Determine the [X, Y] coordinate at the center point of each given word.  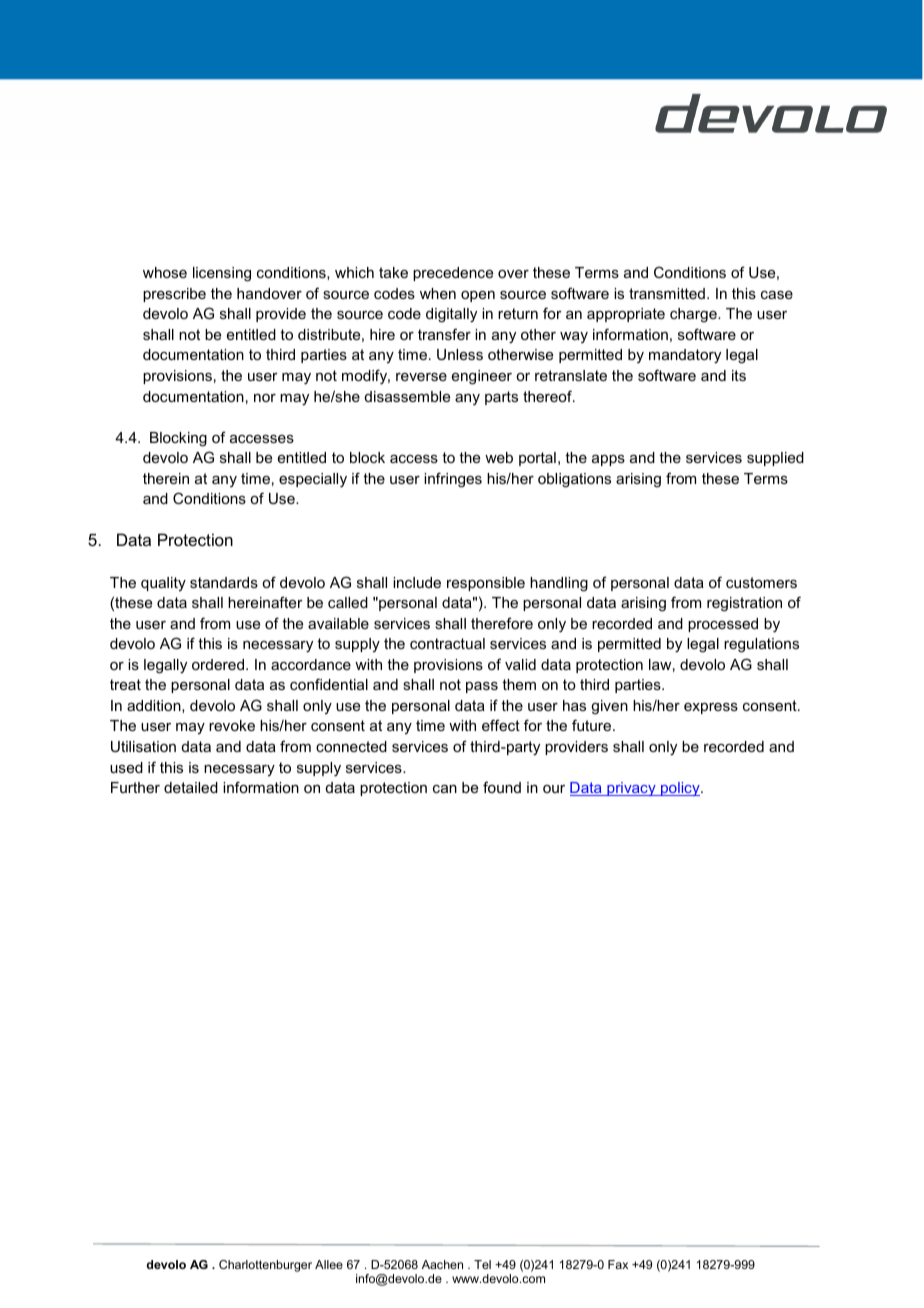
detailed [191, 787]
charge [694, 315]
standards [224, 582]
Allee [329, 1264]
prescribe [174, 295]
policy [680, 789]
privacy [631, 789]
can [445, 789]
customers [761, 582]
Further [135, 787]
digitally [451, 315]
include [417, 582]
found [502, 787]
